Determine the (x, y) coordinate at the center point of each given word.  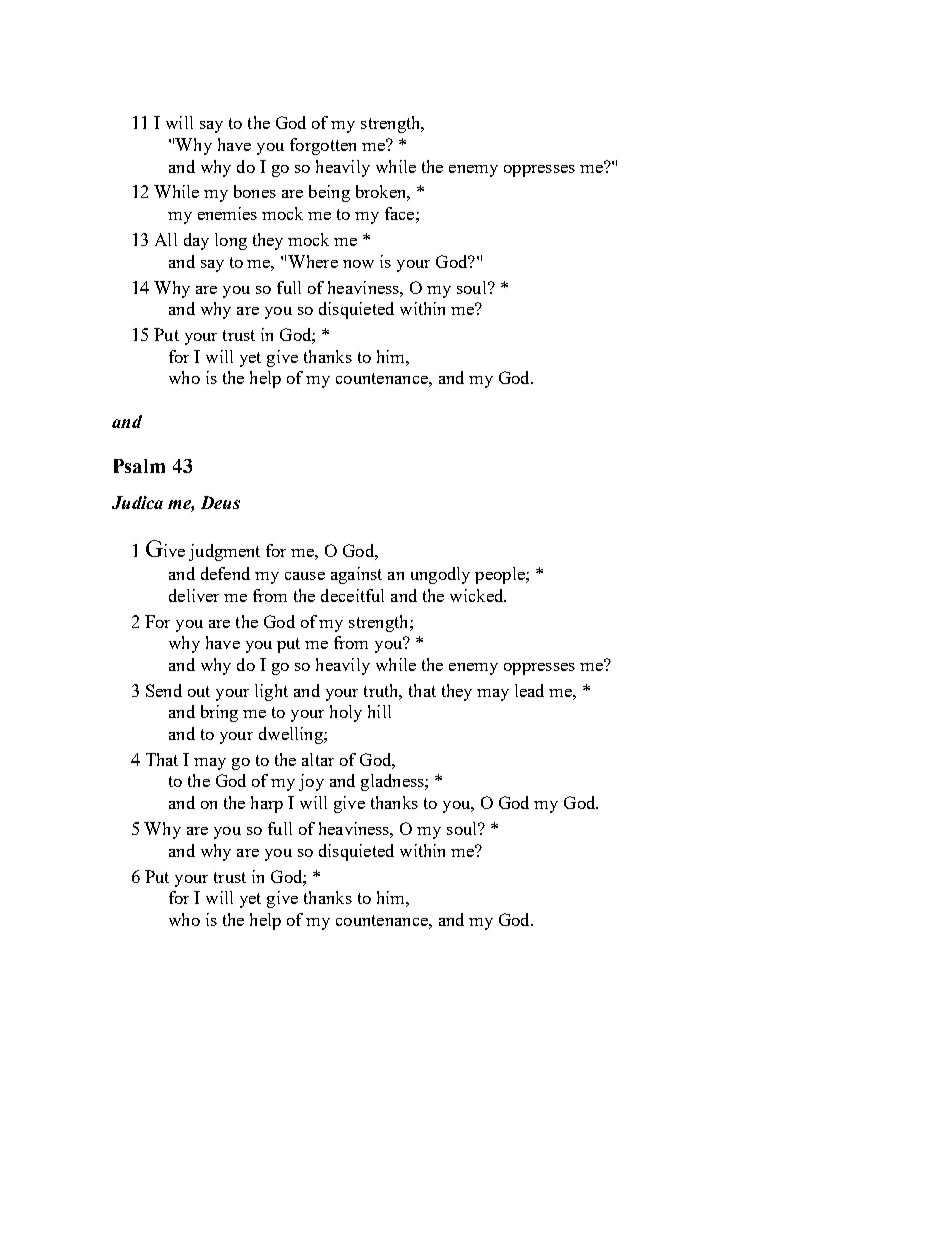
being (329, 193)
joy (311, 782)
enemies (227, 213)
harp (267, 804)
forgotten (323, 146)
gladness (393, 782)
